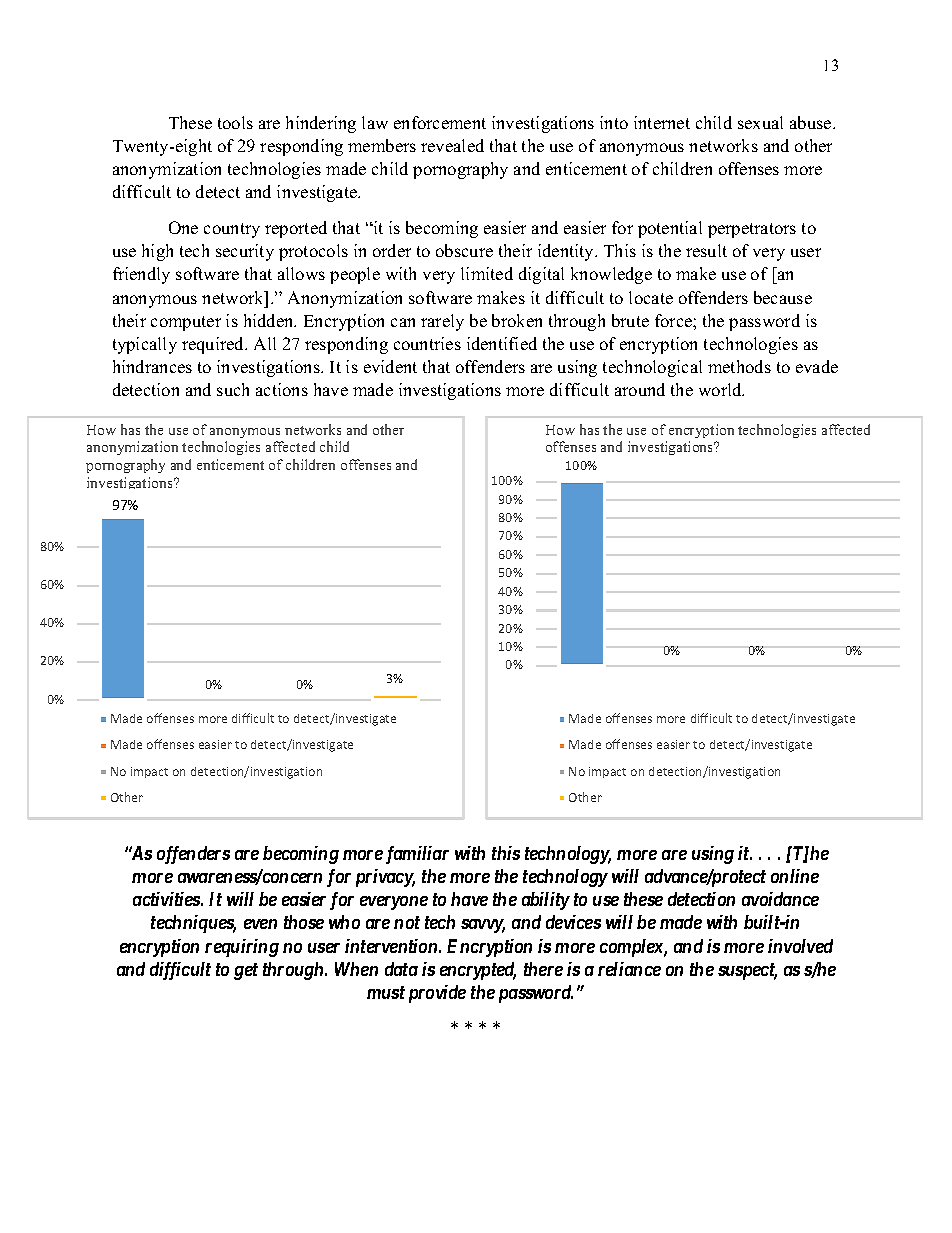  Describe the element at coordinates (640, 389) in the page. I see `around` at that location.
